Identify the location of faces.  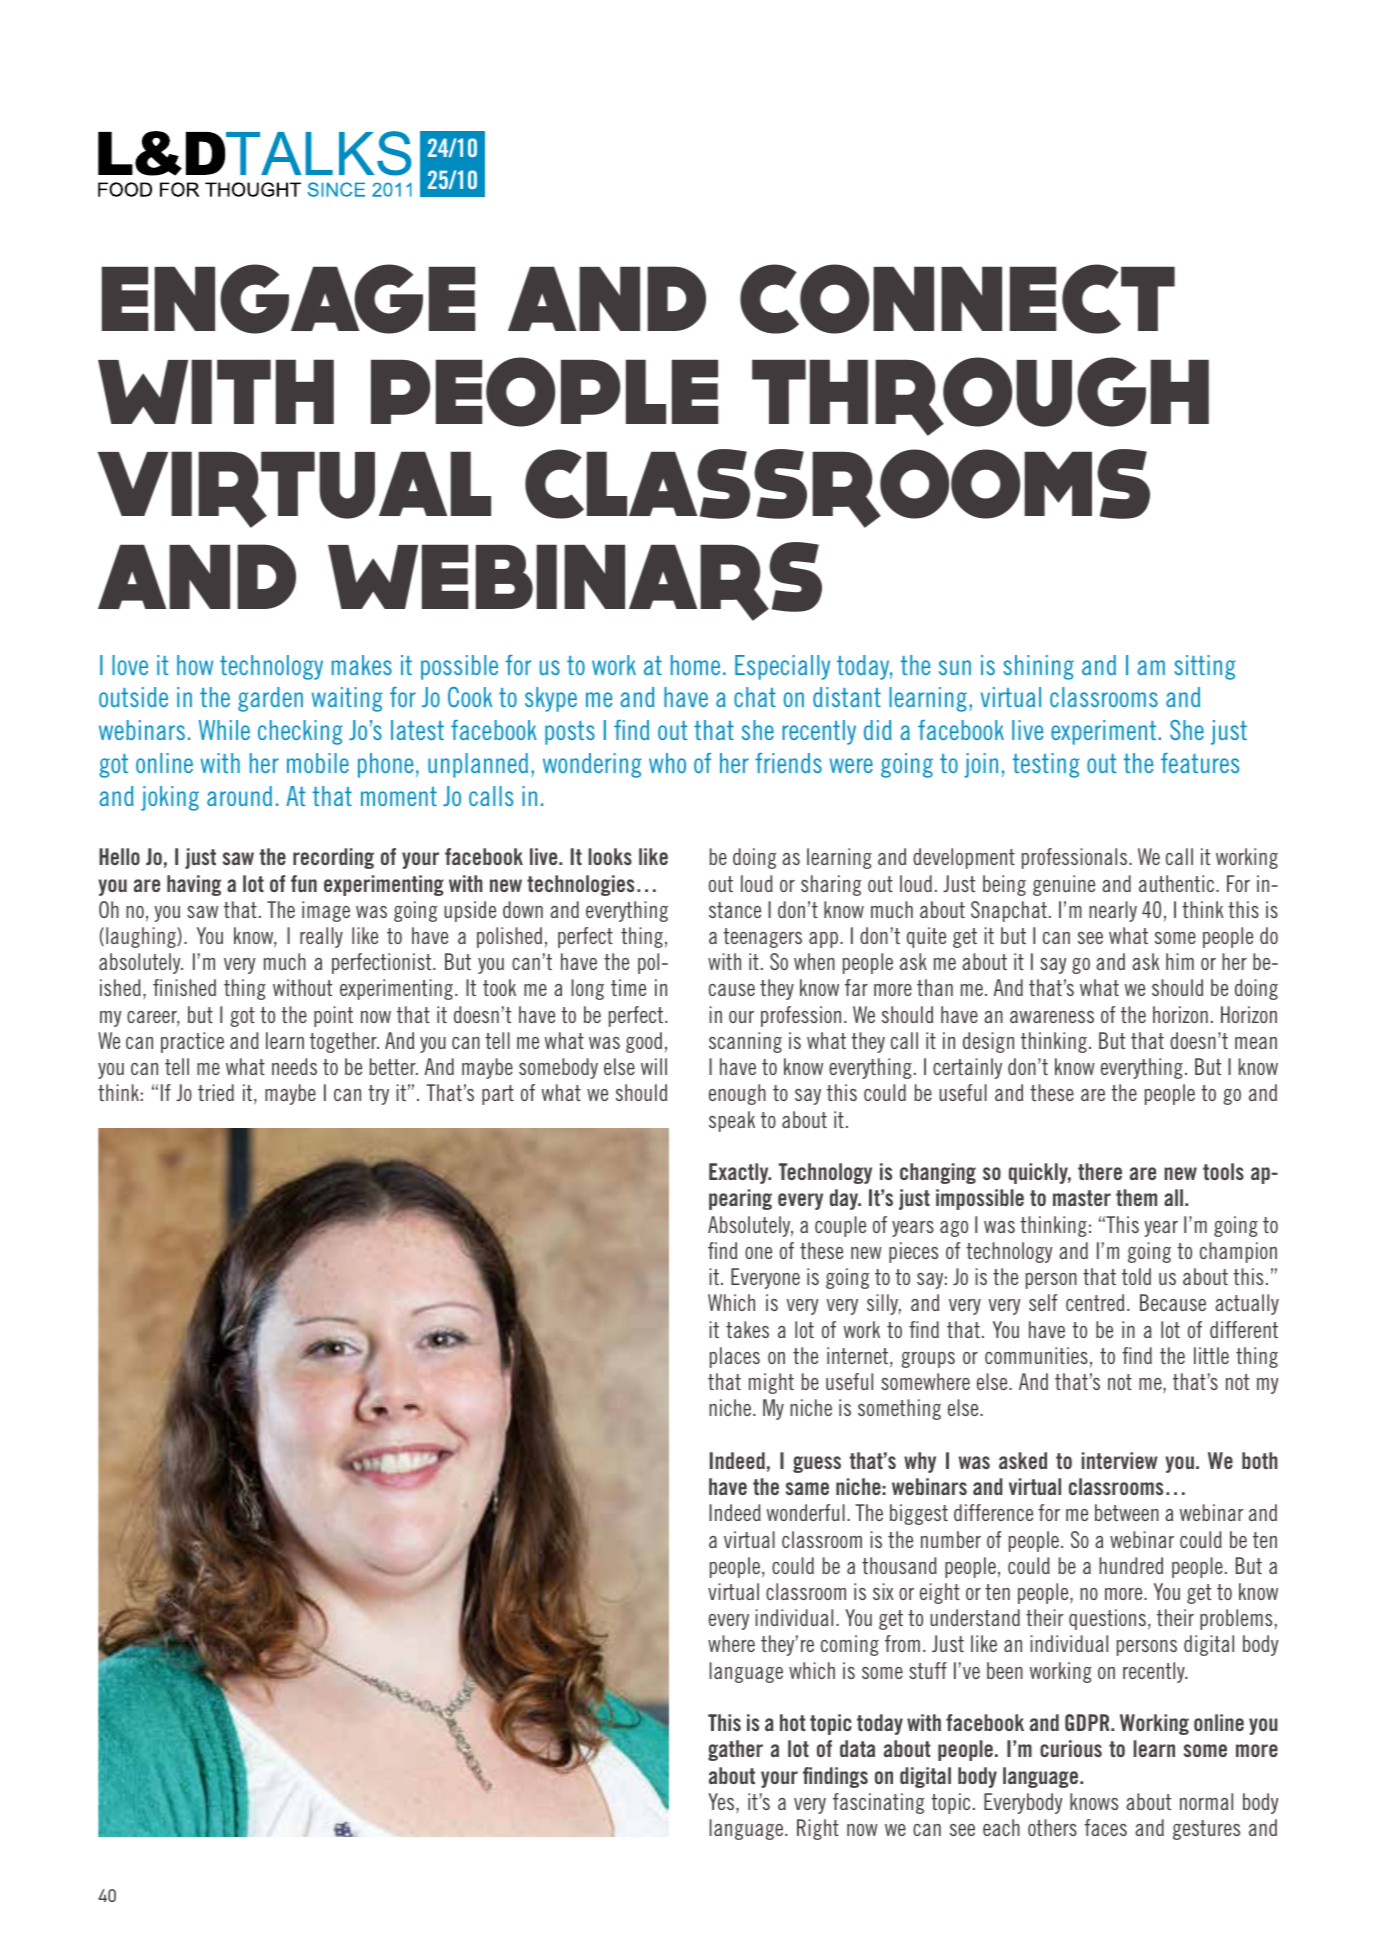
(1105, 1827).
